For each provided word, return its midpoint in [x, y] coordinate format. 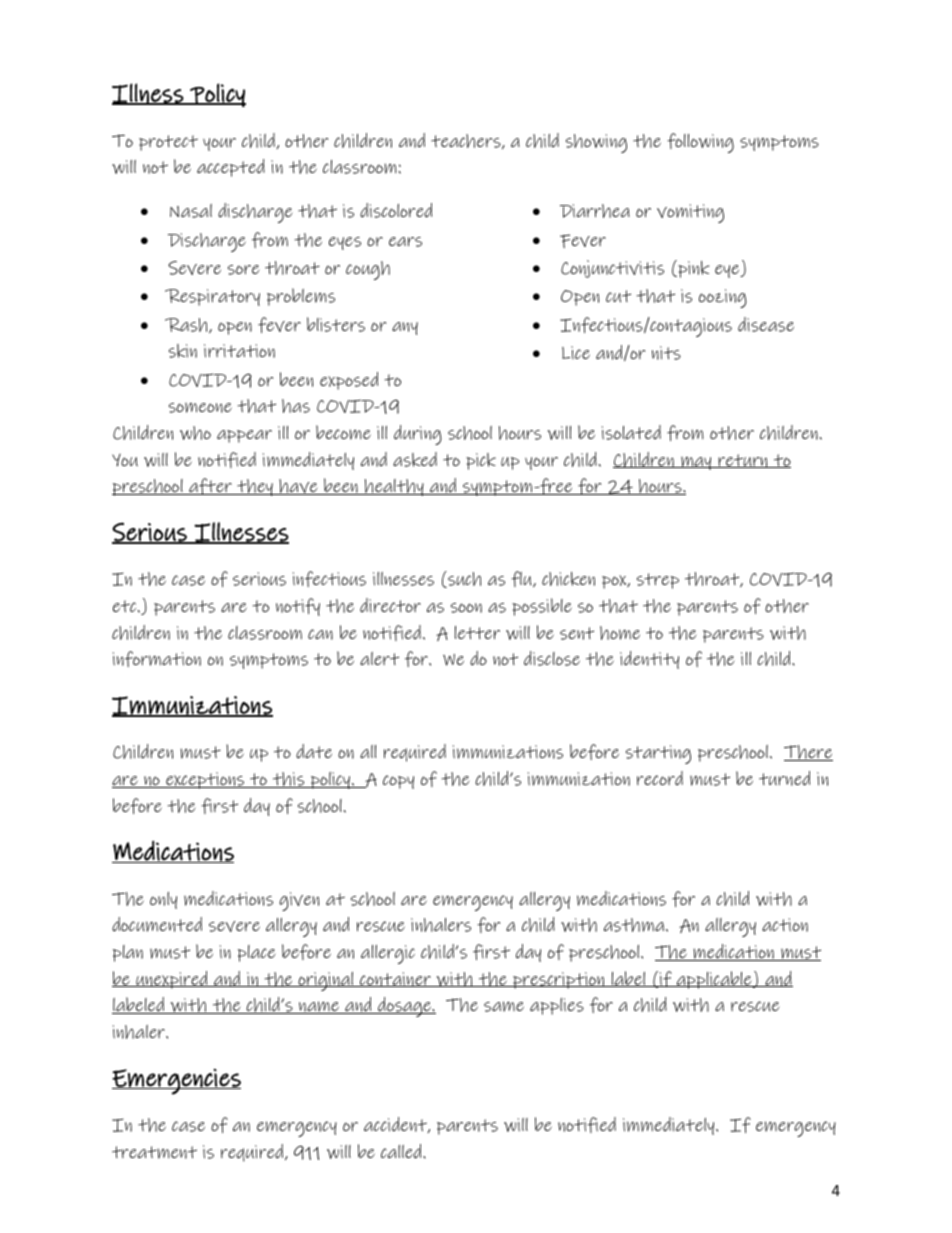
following [700, 143]
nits [666, 353]
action [785, 925]
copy [398, 782]
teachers [467, 141]
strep [658, 581]
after [210, 486]
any [405, 328]
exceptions [205, 780]
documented [157, 924]
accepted [231, 168]
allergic [388, 954]
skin [183, 351]
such [463, 579]
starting [658, 754]
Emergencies [176, 1081]
